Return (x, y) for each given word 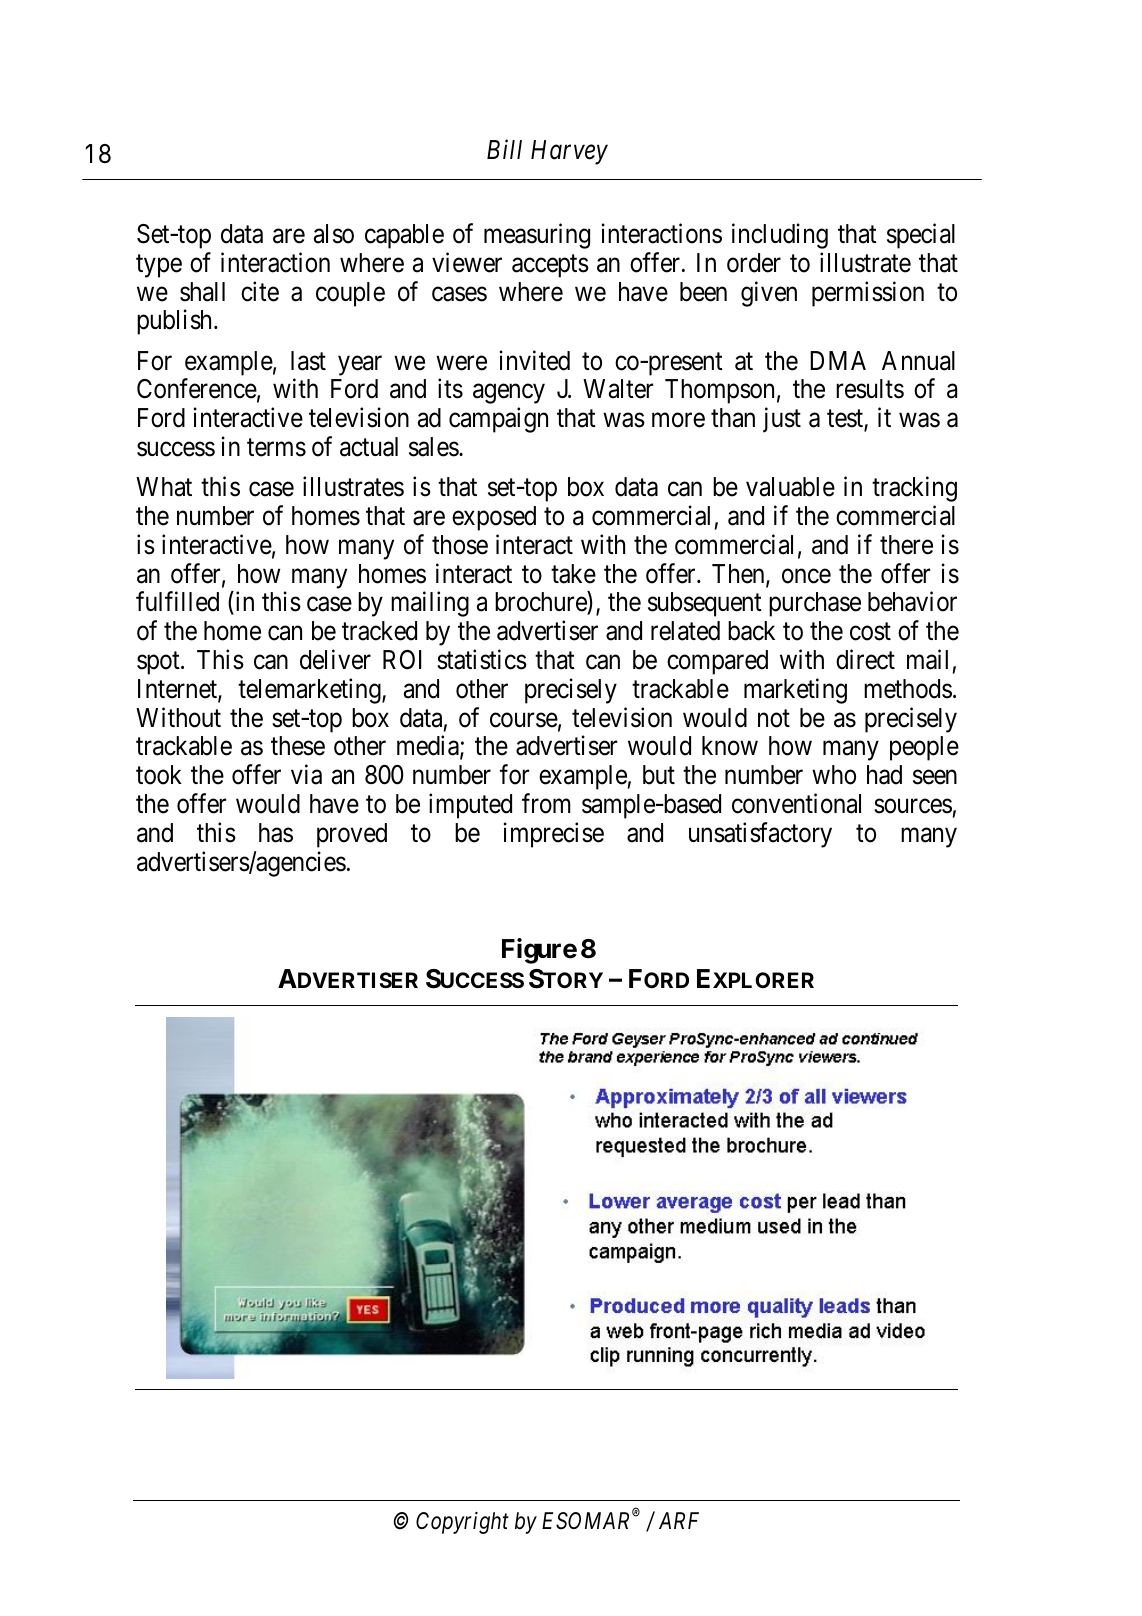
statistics (482, 659)
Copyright (462, 1523)
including (780, 236)
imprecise (554, 835)
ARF (679, 1520)
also (334, 234)
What (164, 487)
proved (352, 835)
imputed (470, 806)
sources (913, 806)
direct (865, 659)
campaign (498, 420)
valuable (790, 487)
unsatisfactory (760, 835)
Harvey (569, 152)
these (298, 746)
